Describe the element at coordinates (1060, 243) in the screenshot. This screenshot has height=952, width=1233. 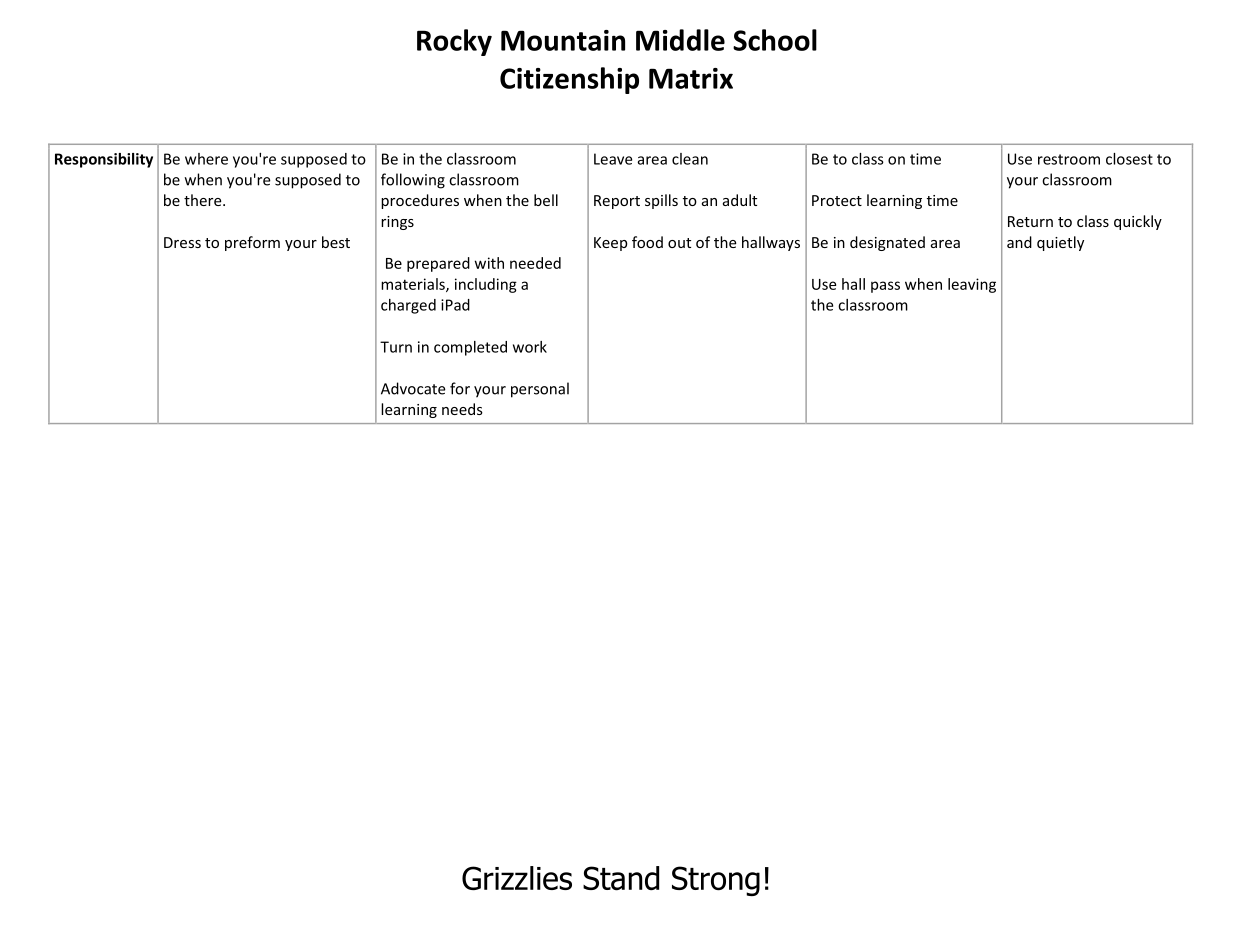
I see `quietly` at that location.
